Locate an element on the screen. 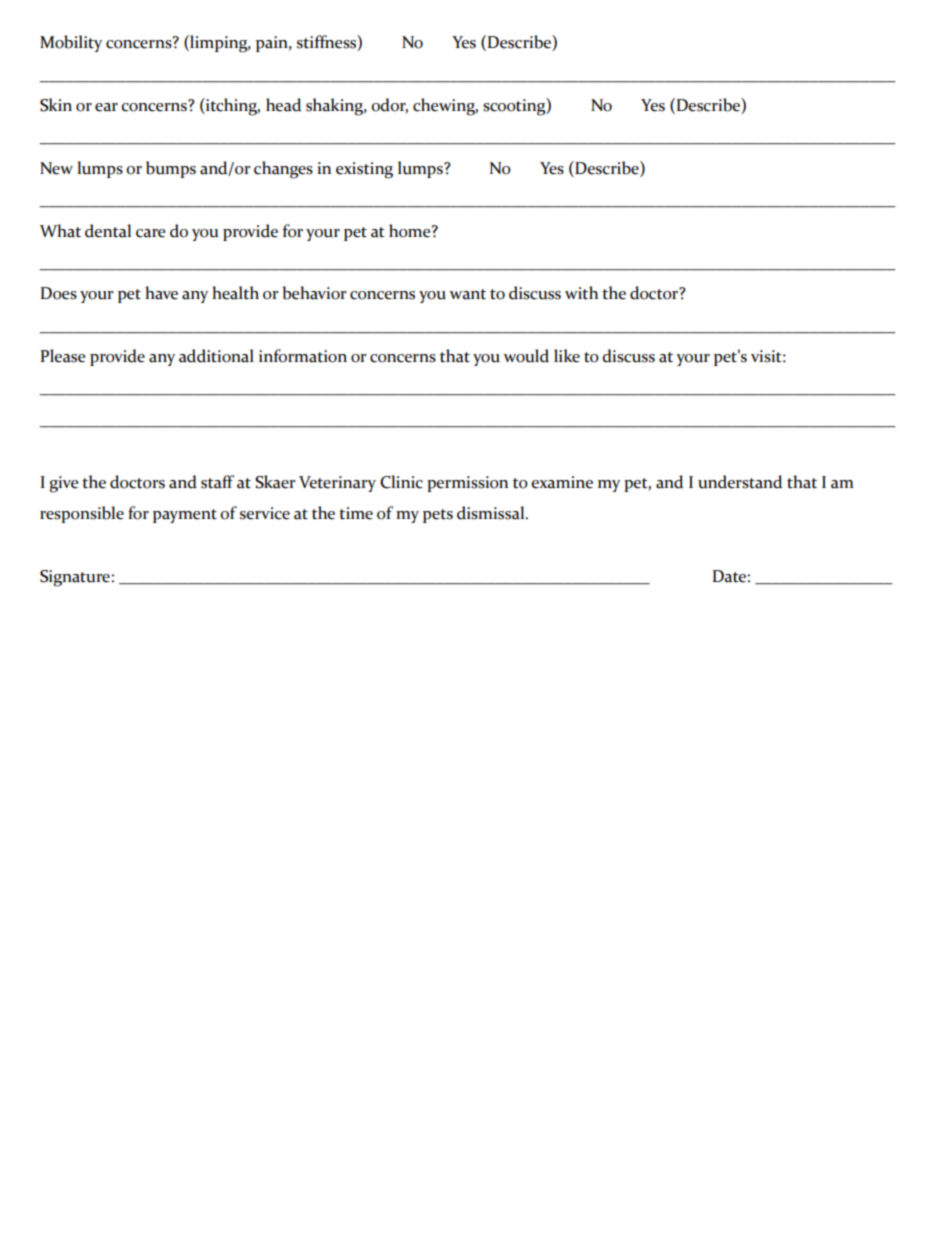 Image resolution: width=952 pixels, height=1233 pixels. like is located at coordinates (567, 356).
